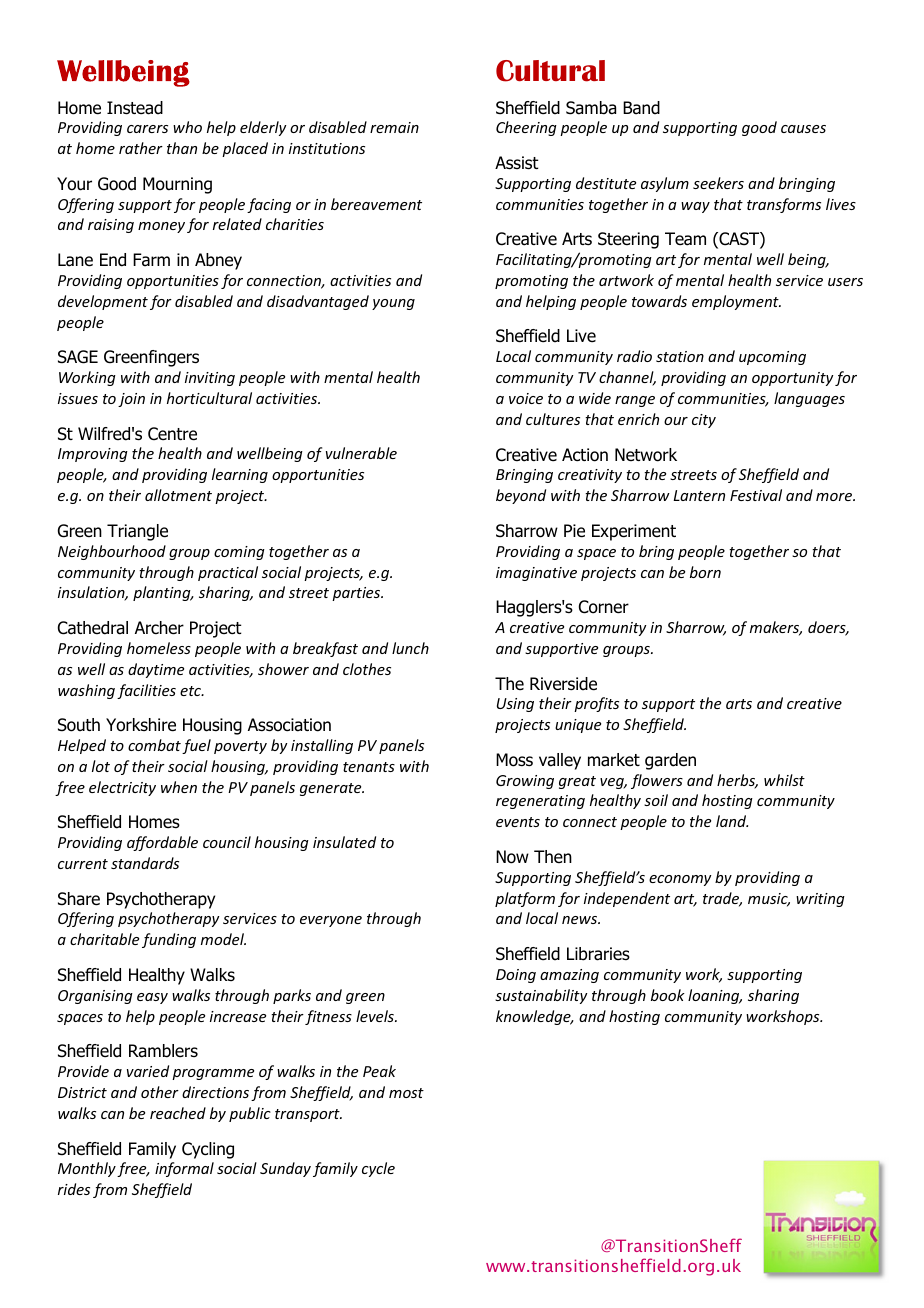 The image size is (924, 1308). Describe the element at coordinates (705, 572) in the page. I see `born` at that location.
